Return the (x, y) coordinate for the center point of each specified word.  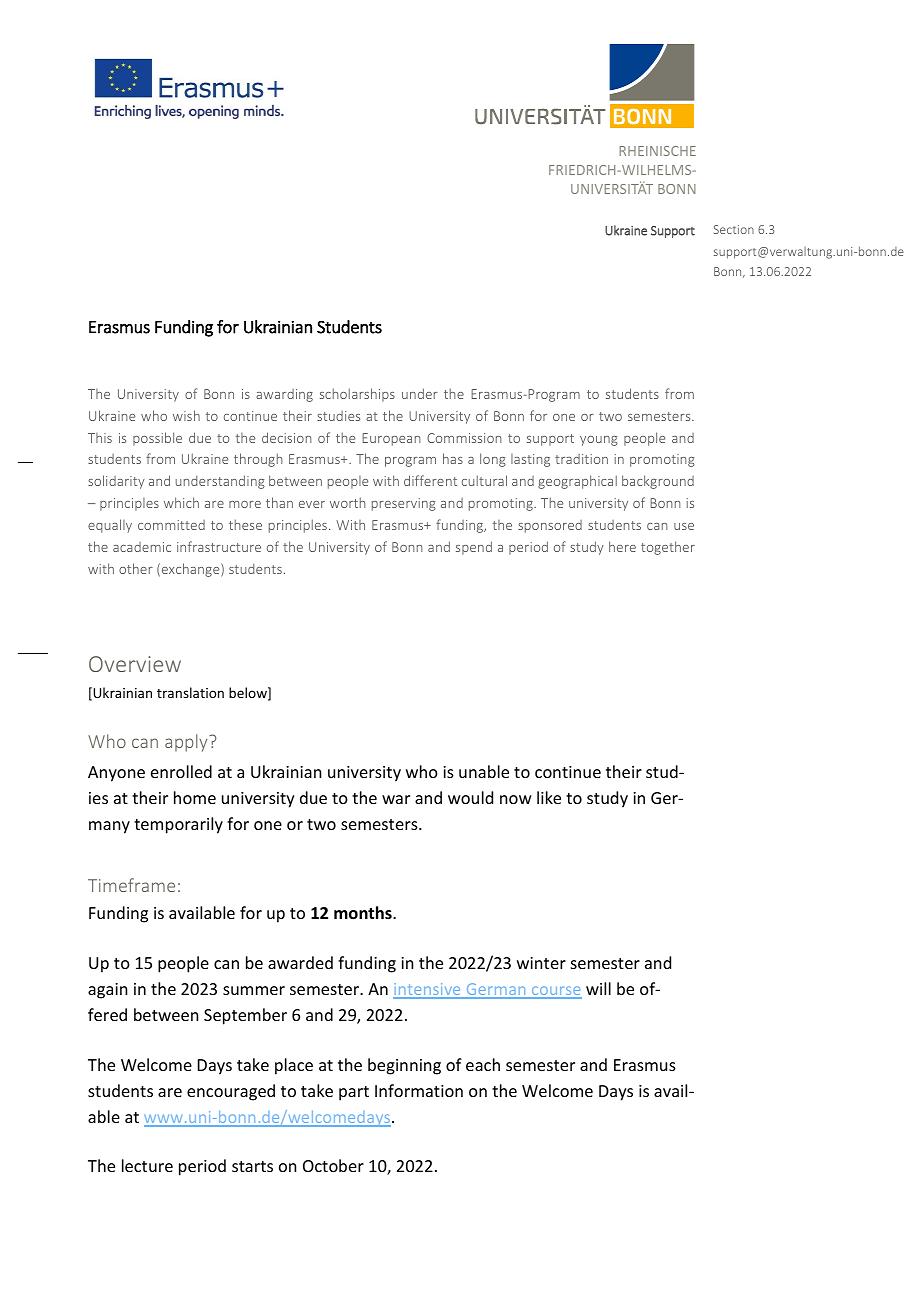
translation (190, 692)
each (483, 1064)
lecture (147, 1165)
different (430, 480)
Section (734, 229)
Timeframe (131, 885)
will (598, 988)
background (658, 482)
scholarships (357, 395)
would (470, 797)
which (181, 502)
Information (419, 1090)
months (364, 912)
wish (186, 415)
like (549, 797)
